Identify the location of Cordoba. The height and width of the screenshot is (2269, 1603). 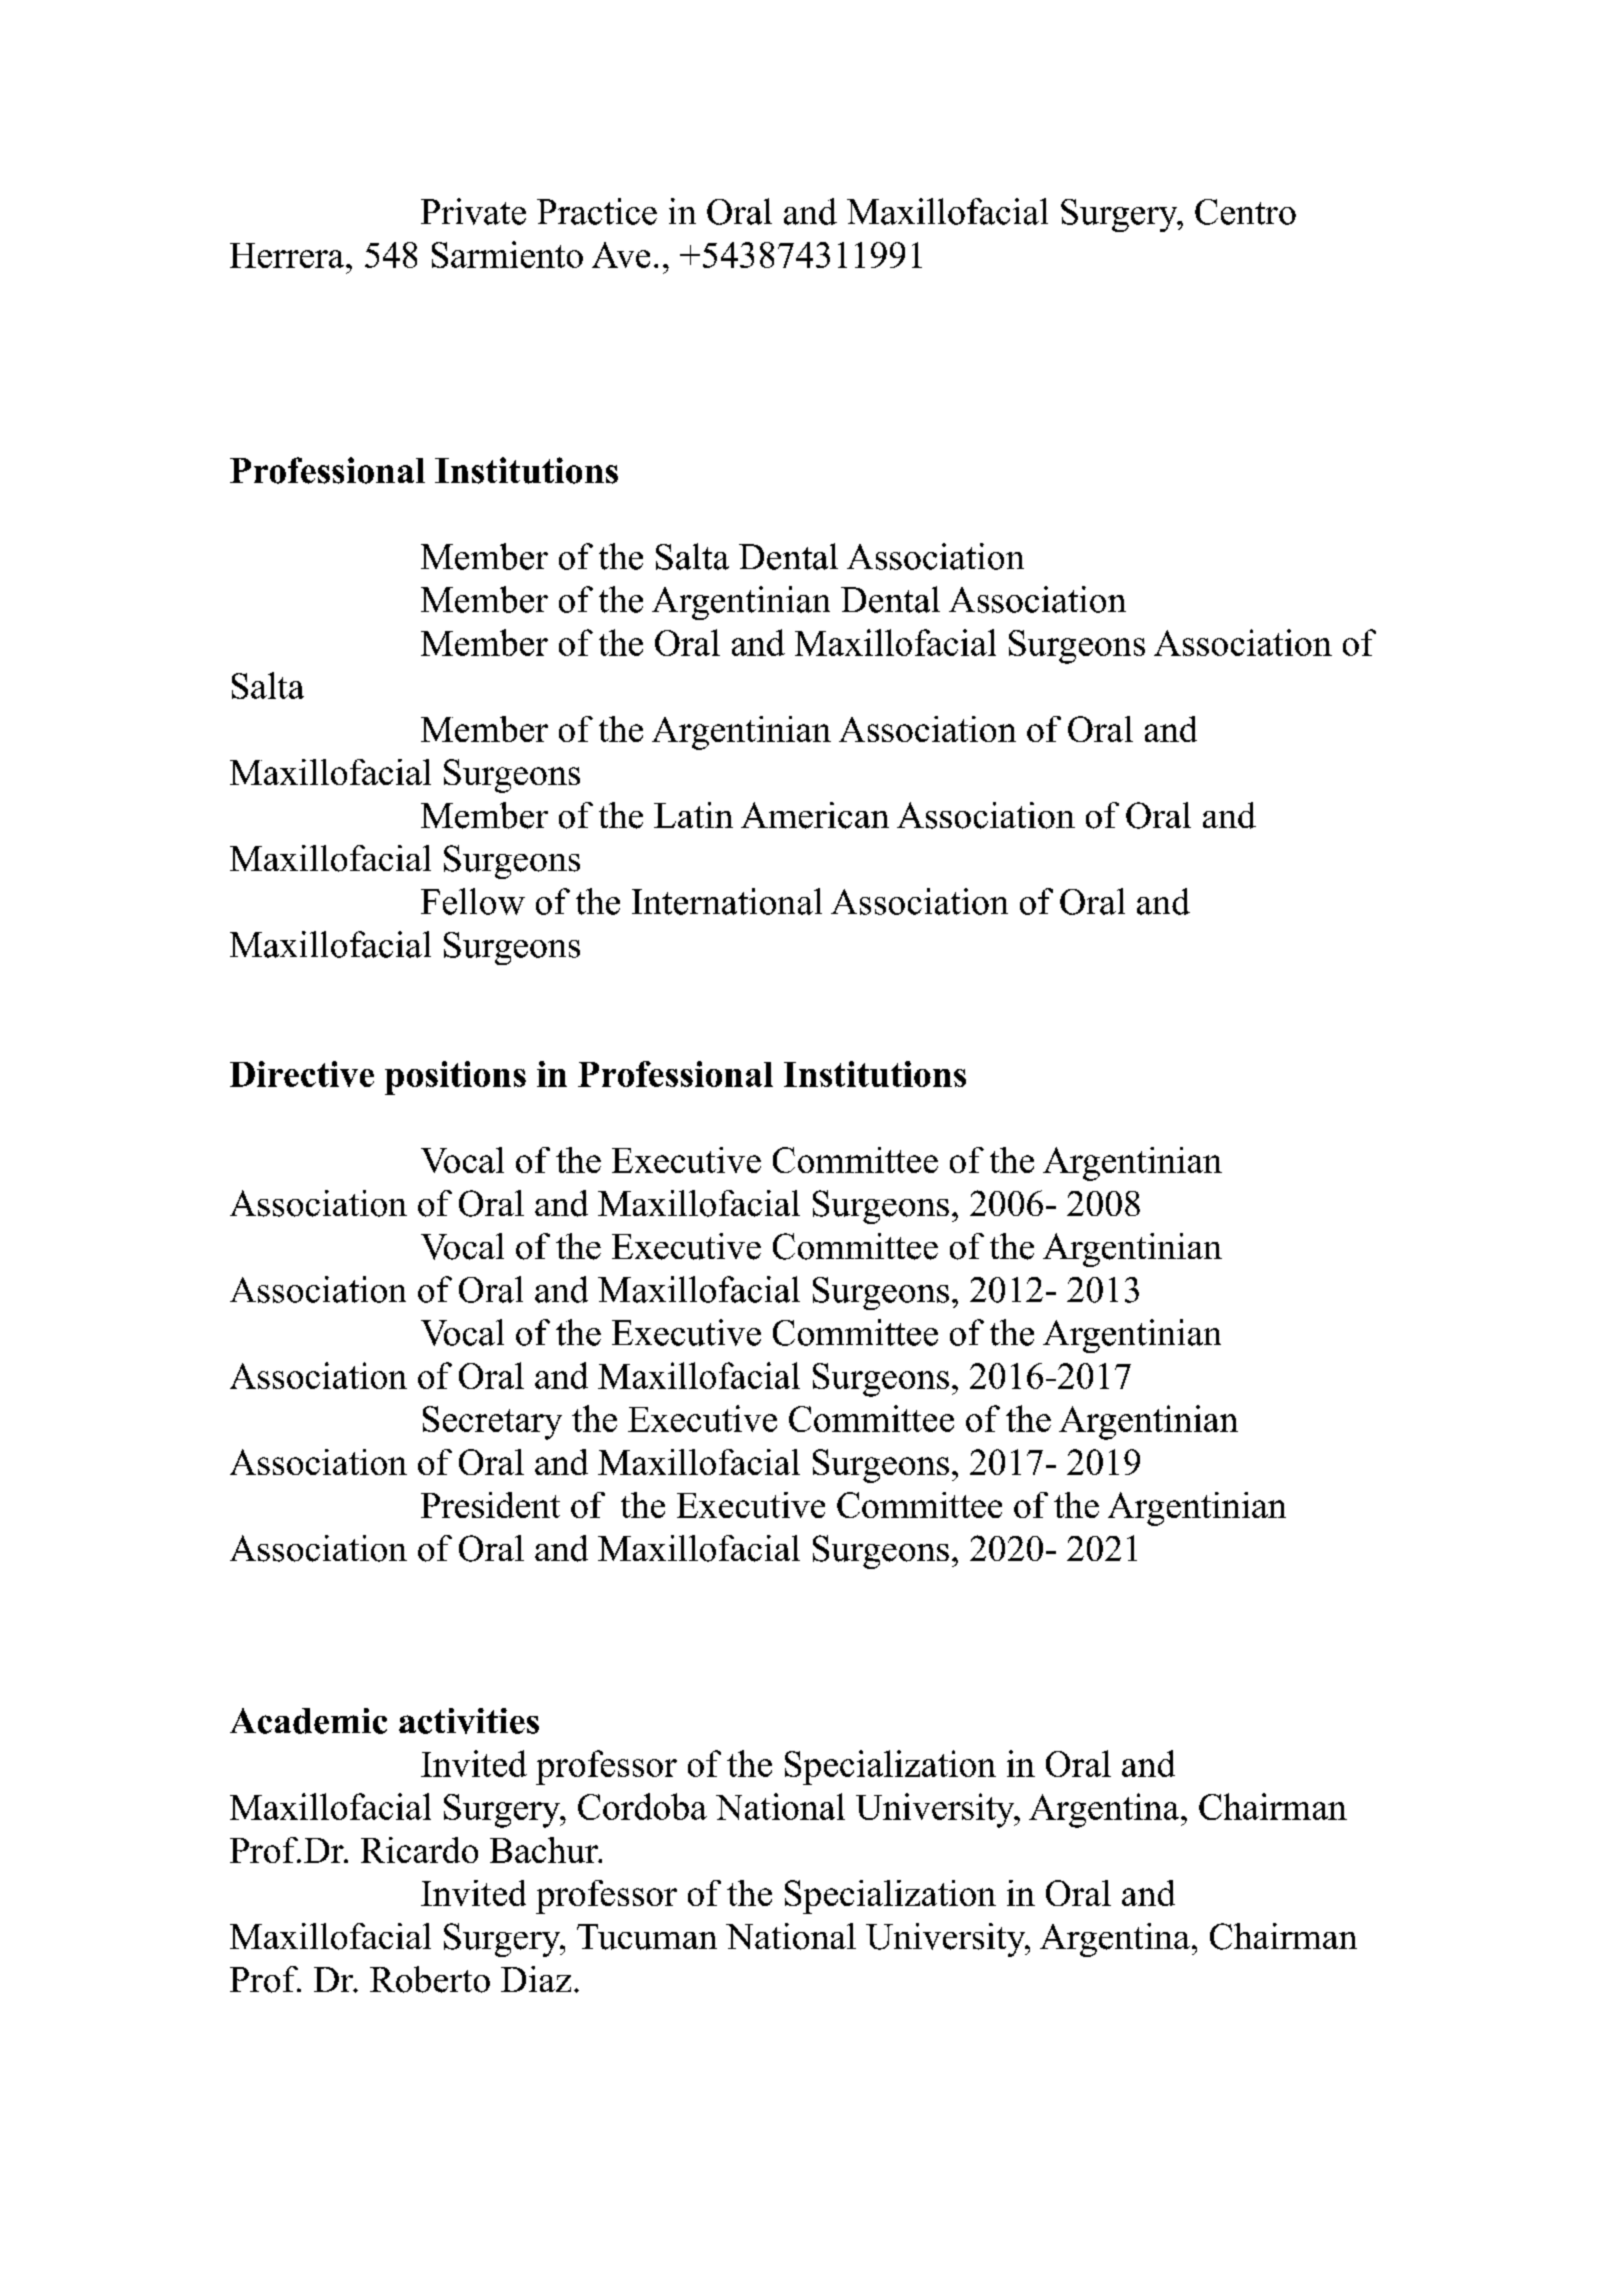
(642, 1806).
